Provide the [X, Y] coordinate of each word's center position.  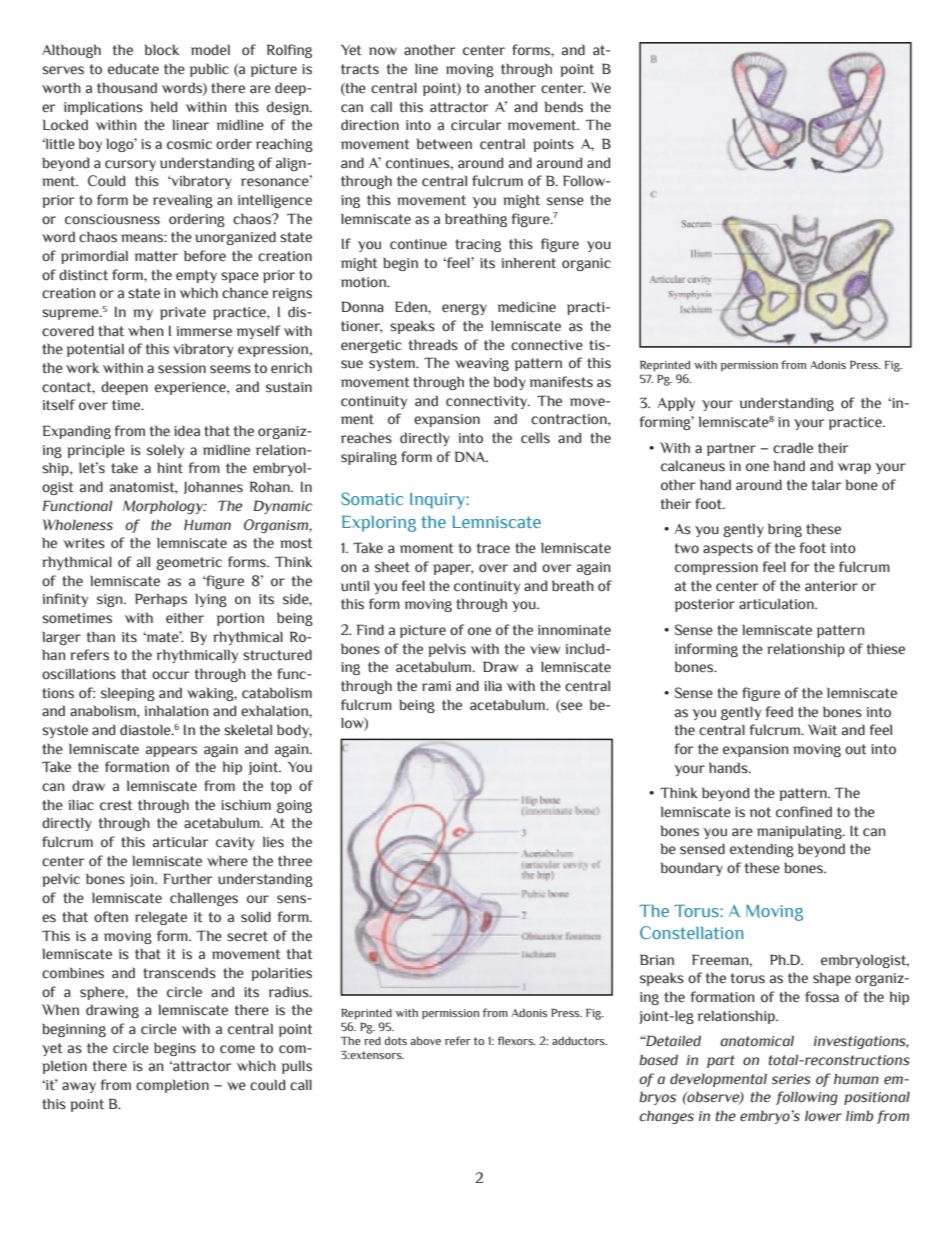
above [425, 1041]
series [791, 1079]
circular [476, 125]
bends [564, 107]
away [79, 1087]
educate [133, 69]
